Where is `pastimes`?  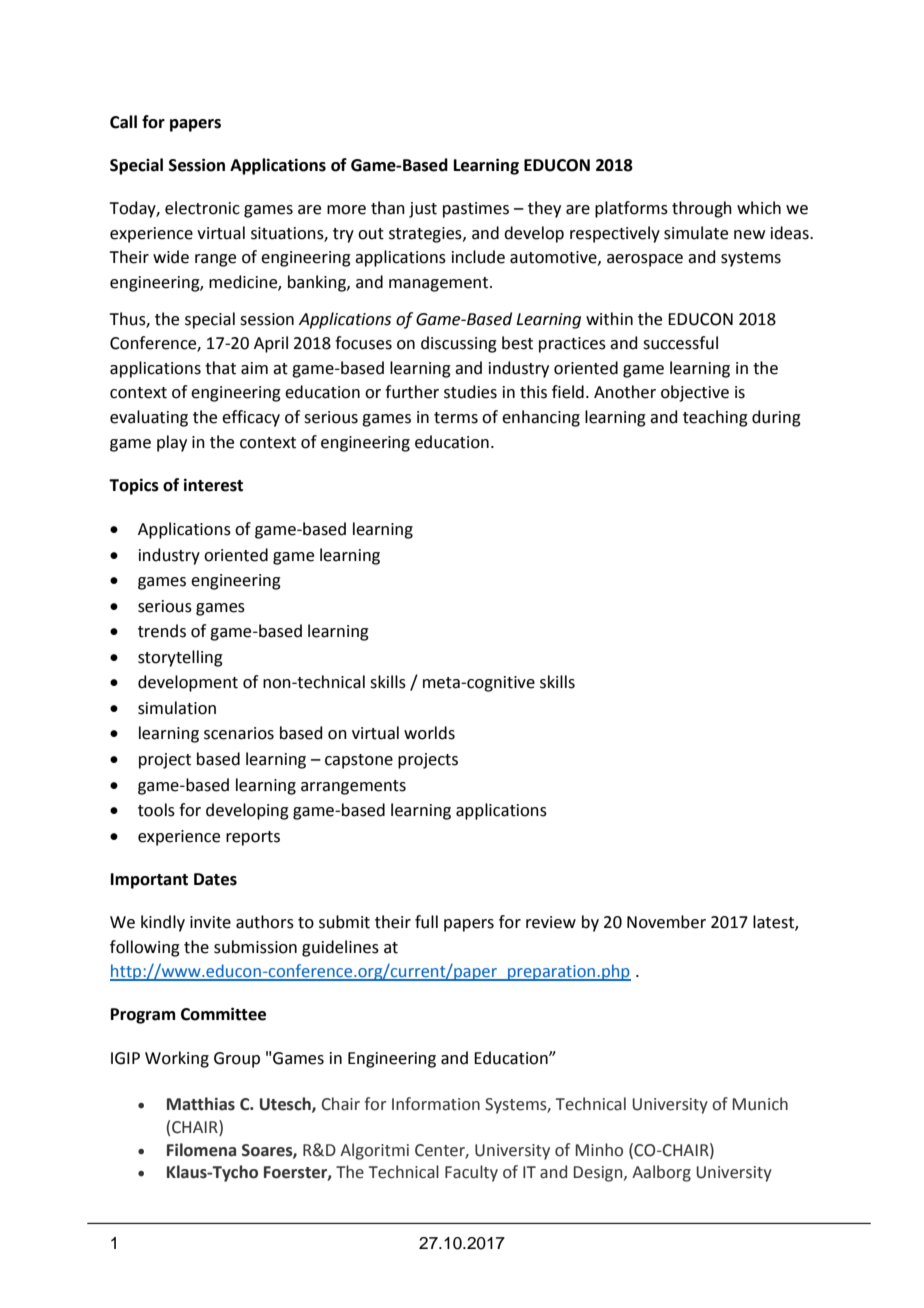
pastimes is located at coordinates (476, 210).
